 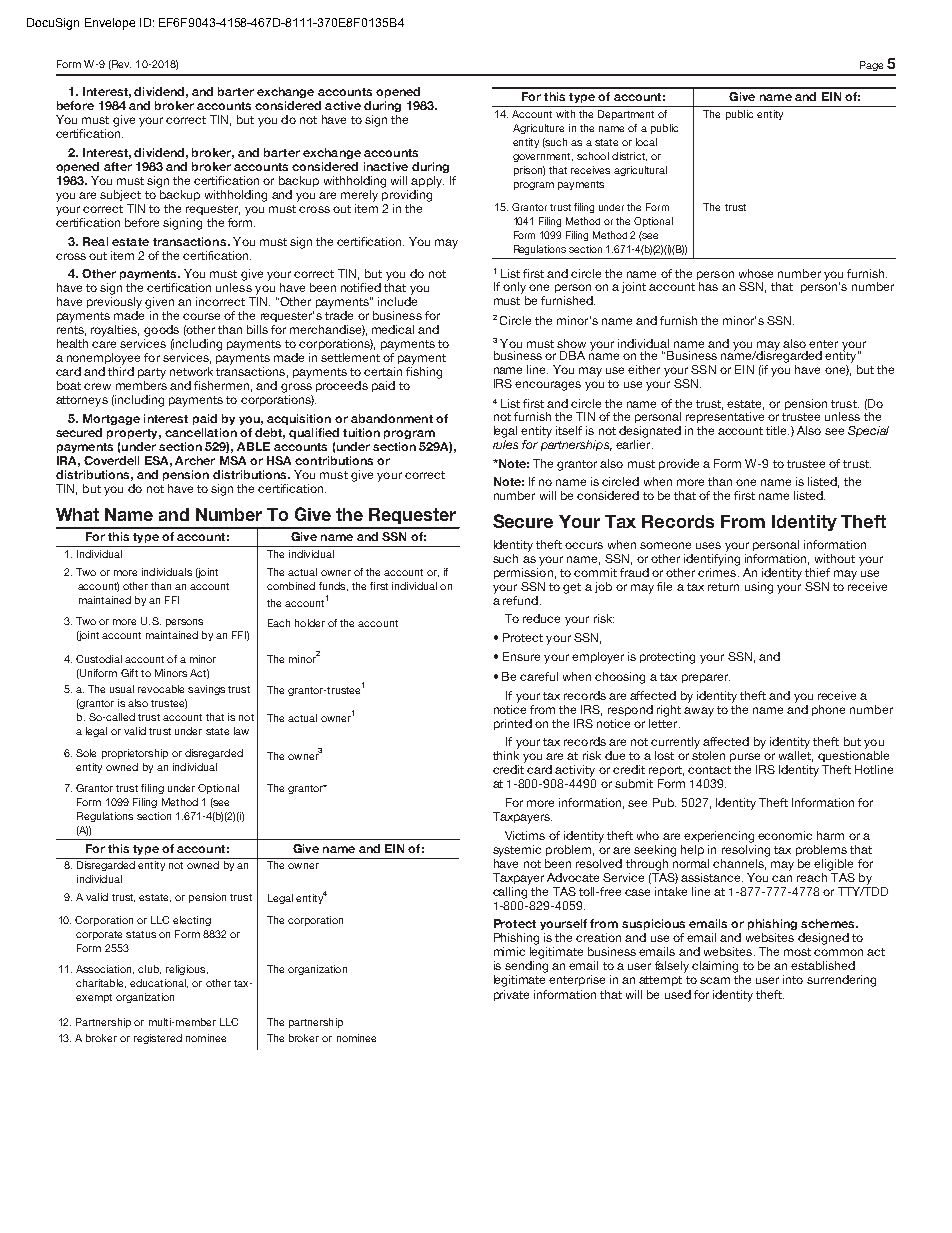 What do you see at coordinates (793, 979) in the document?
I see `into` at bounding box center [793, 979].
